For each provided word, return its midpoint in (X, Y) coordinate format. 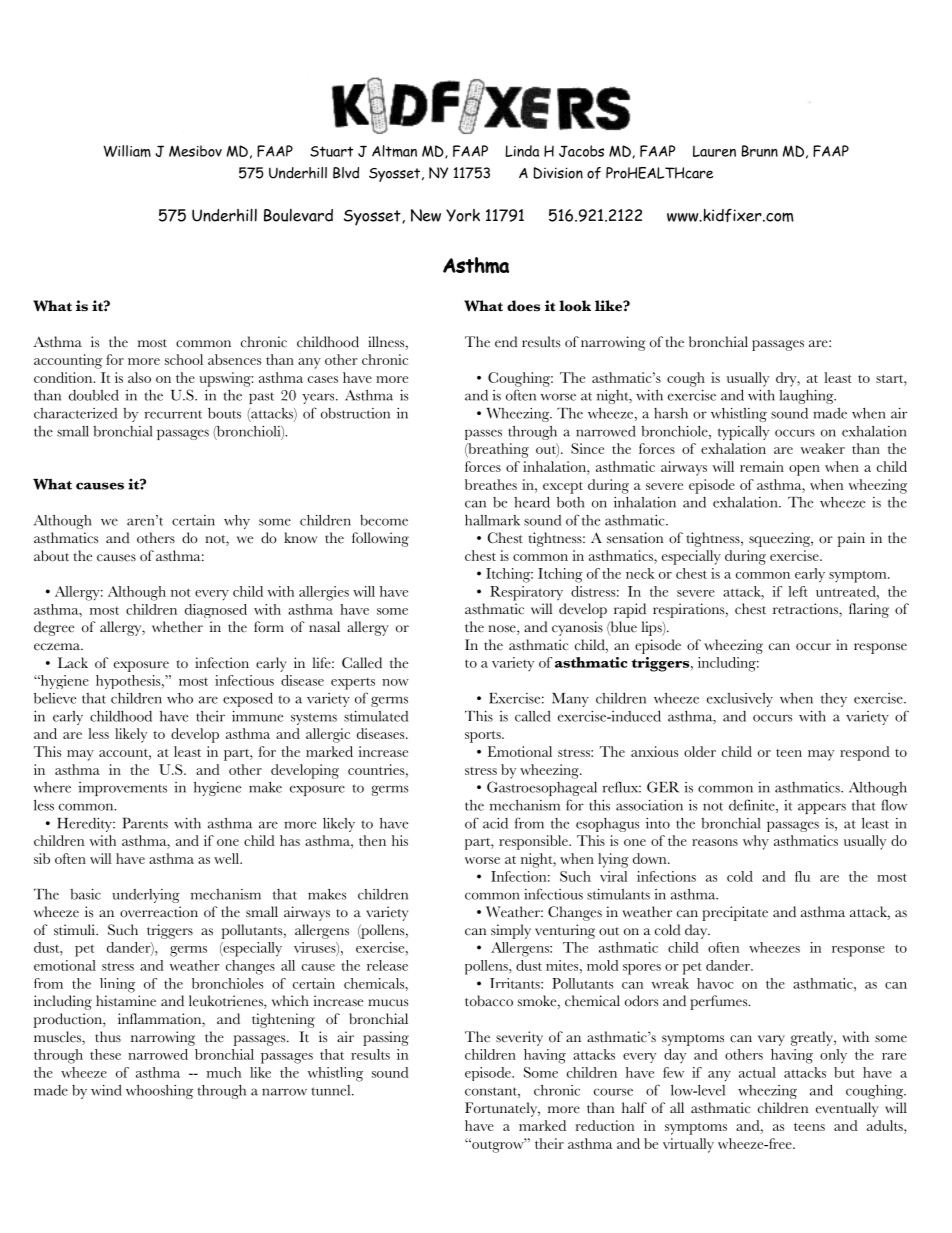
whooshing (159, 1092)
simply (511, 931)
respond (865, 753)
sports (484, 737)
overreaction (159, 912)
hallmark (492, 520)
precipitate (735, 913)
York (463, 215)
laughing (807, 397)
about (51, 556)
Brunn (760, 151)
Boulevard (298, 215)
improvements (122, 789)
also (139, 377)
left (798, 591)
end (506, 342)
